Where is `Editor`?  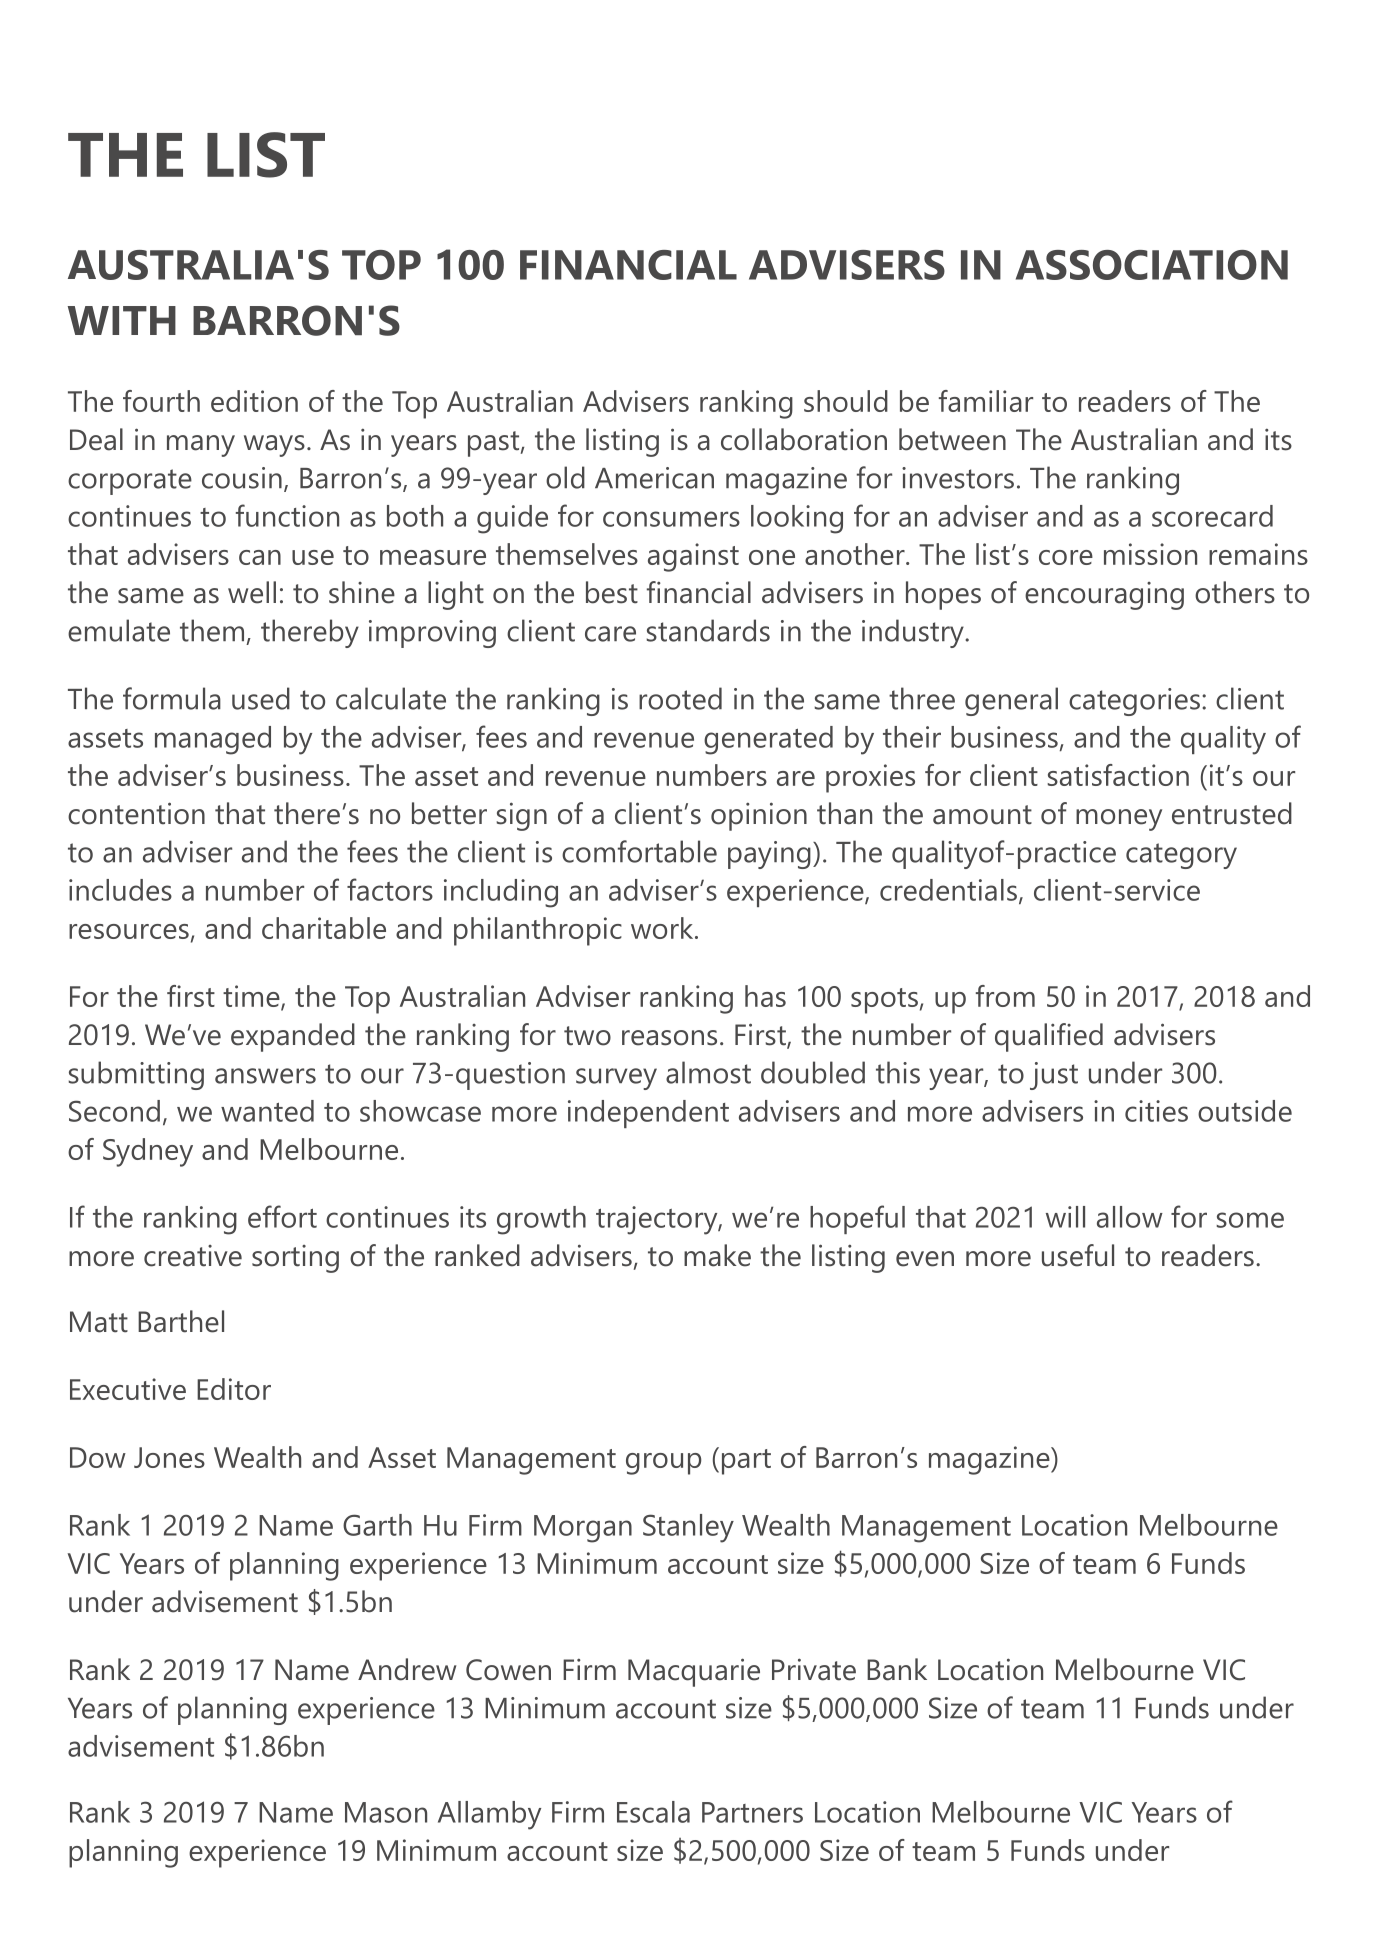
Editor is located at coordinates (234, 1389).
